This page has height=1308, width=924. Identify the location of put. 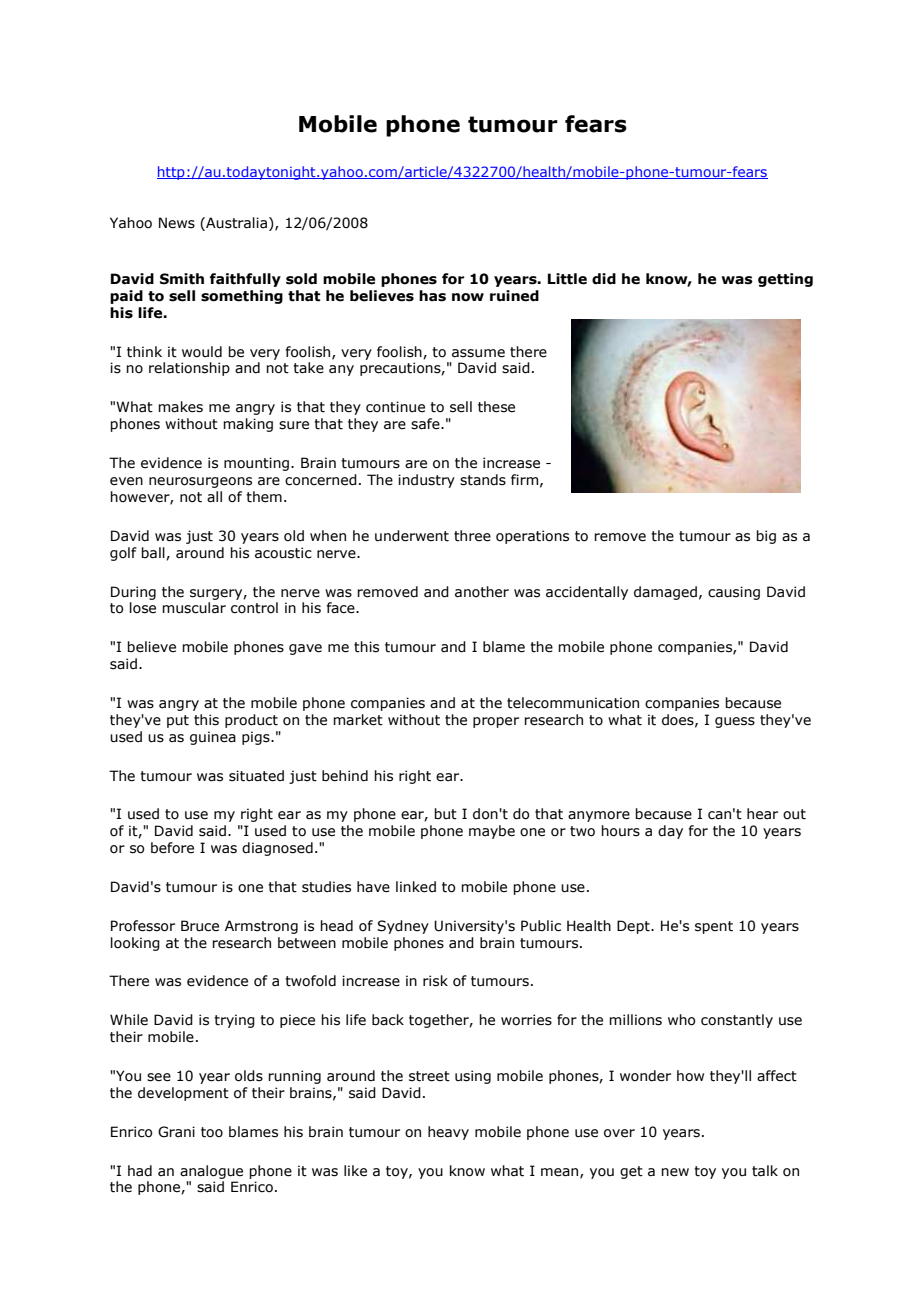
(178, 721).
